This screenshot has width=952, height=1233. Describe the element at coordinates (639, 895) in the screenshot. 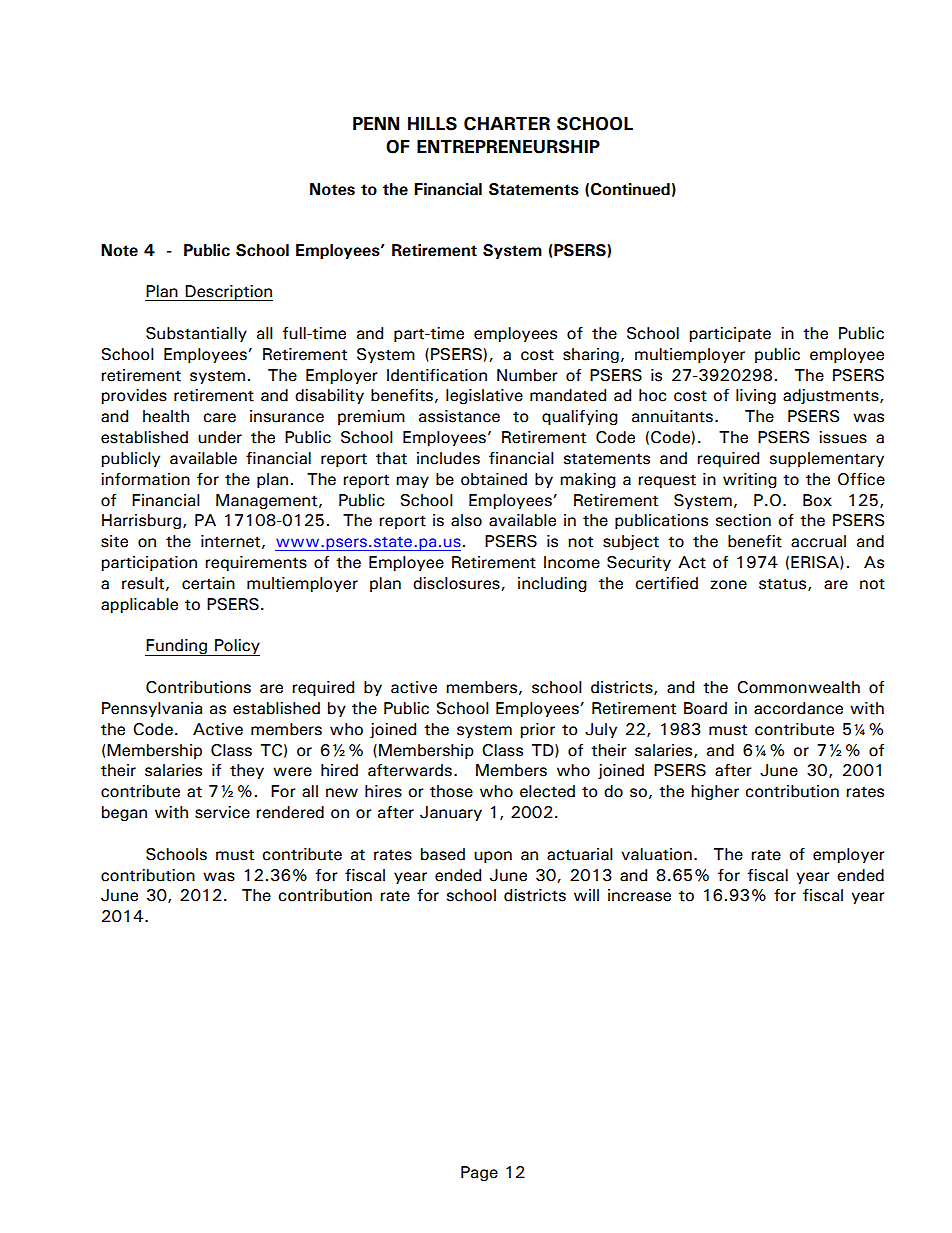

I see `increase` at that location.
